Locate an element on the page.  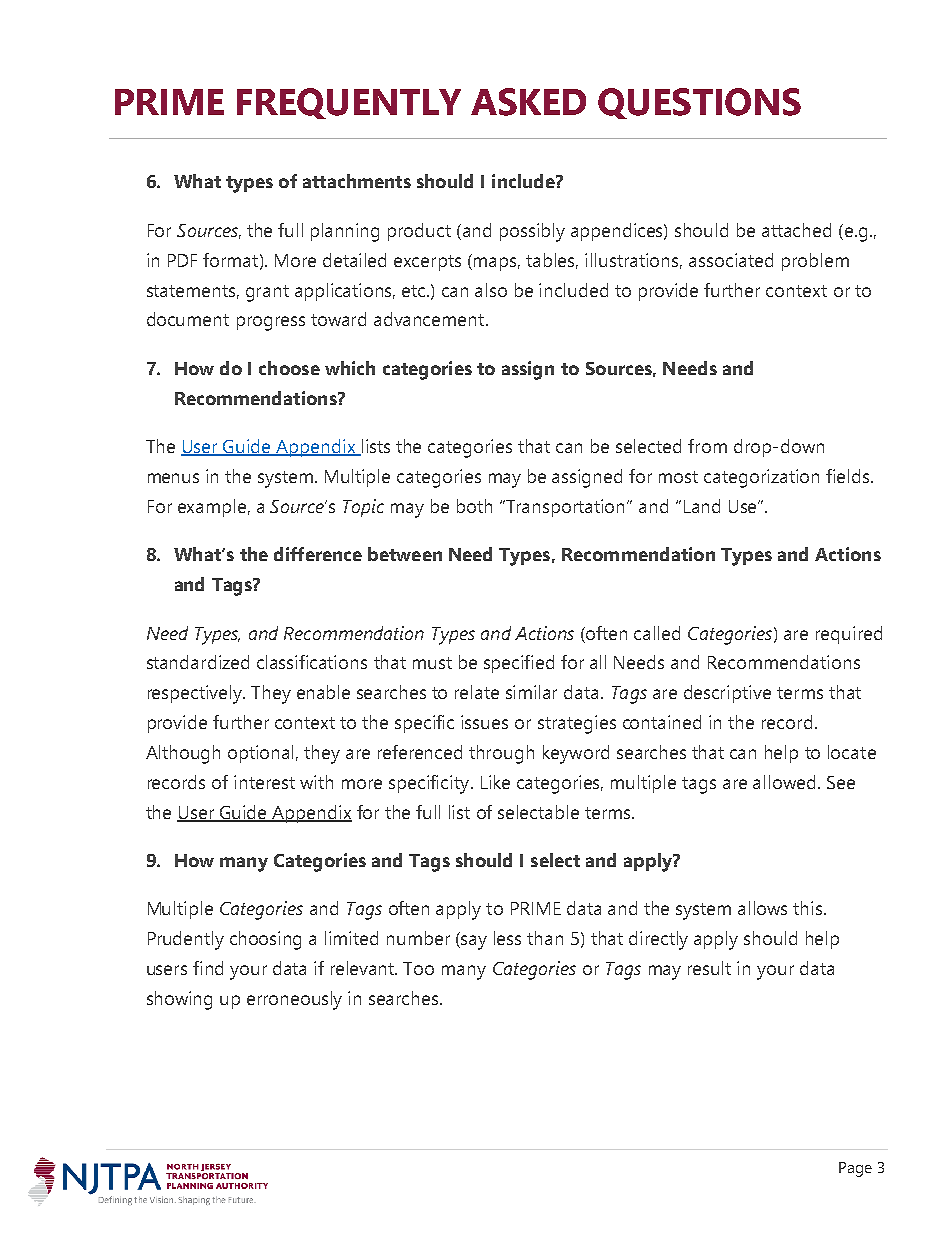
ASKED is located at coordinates (528, 102).
